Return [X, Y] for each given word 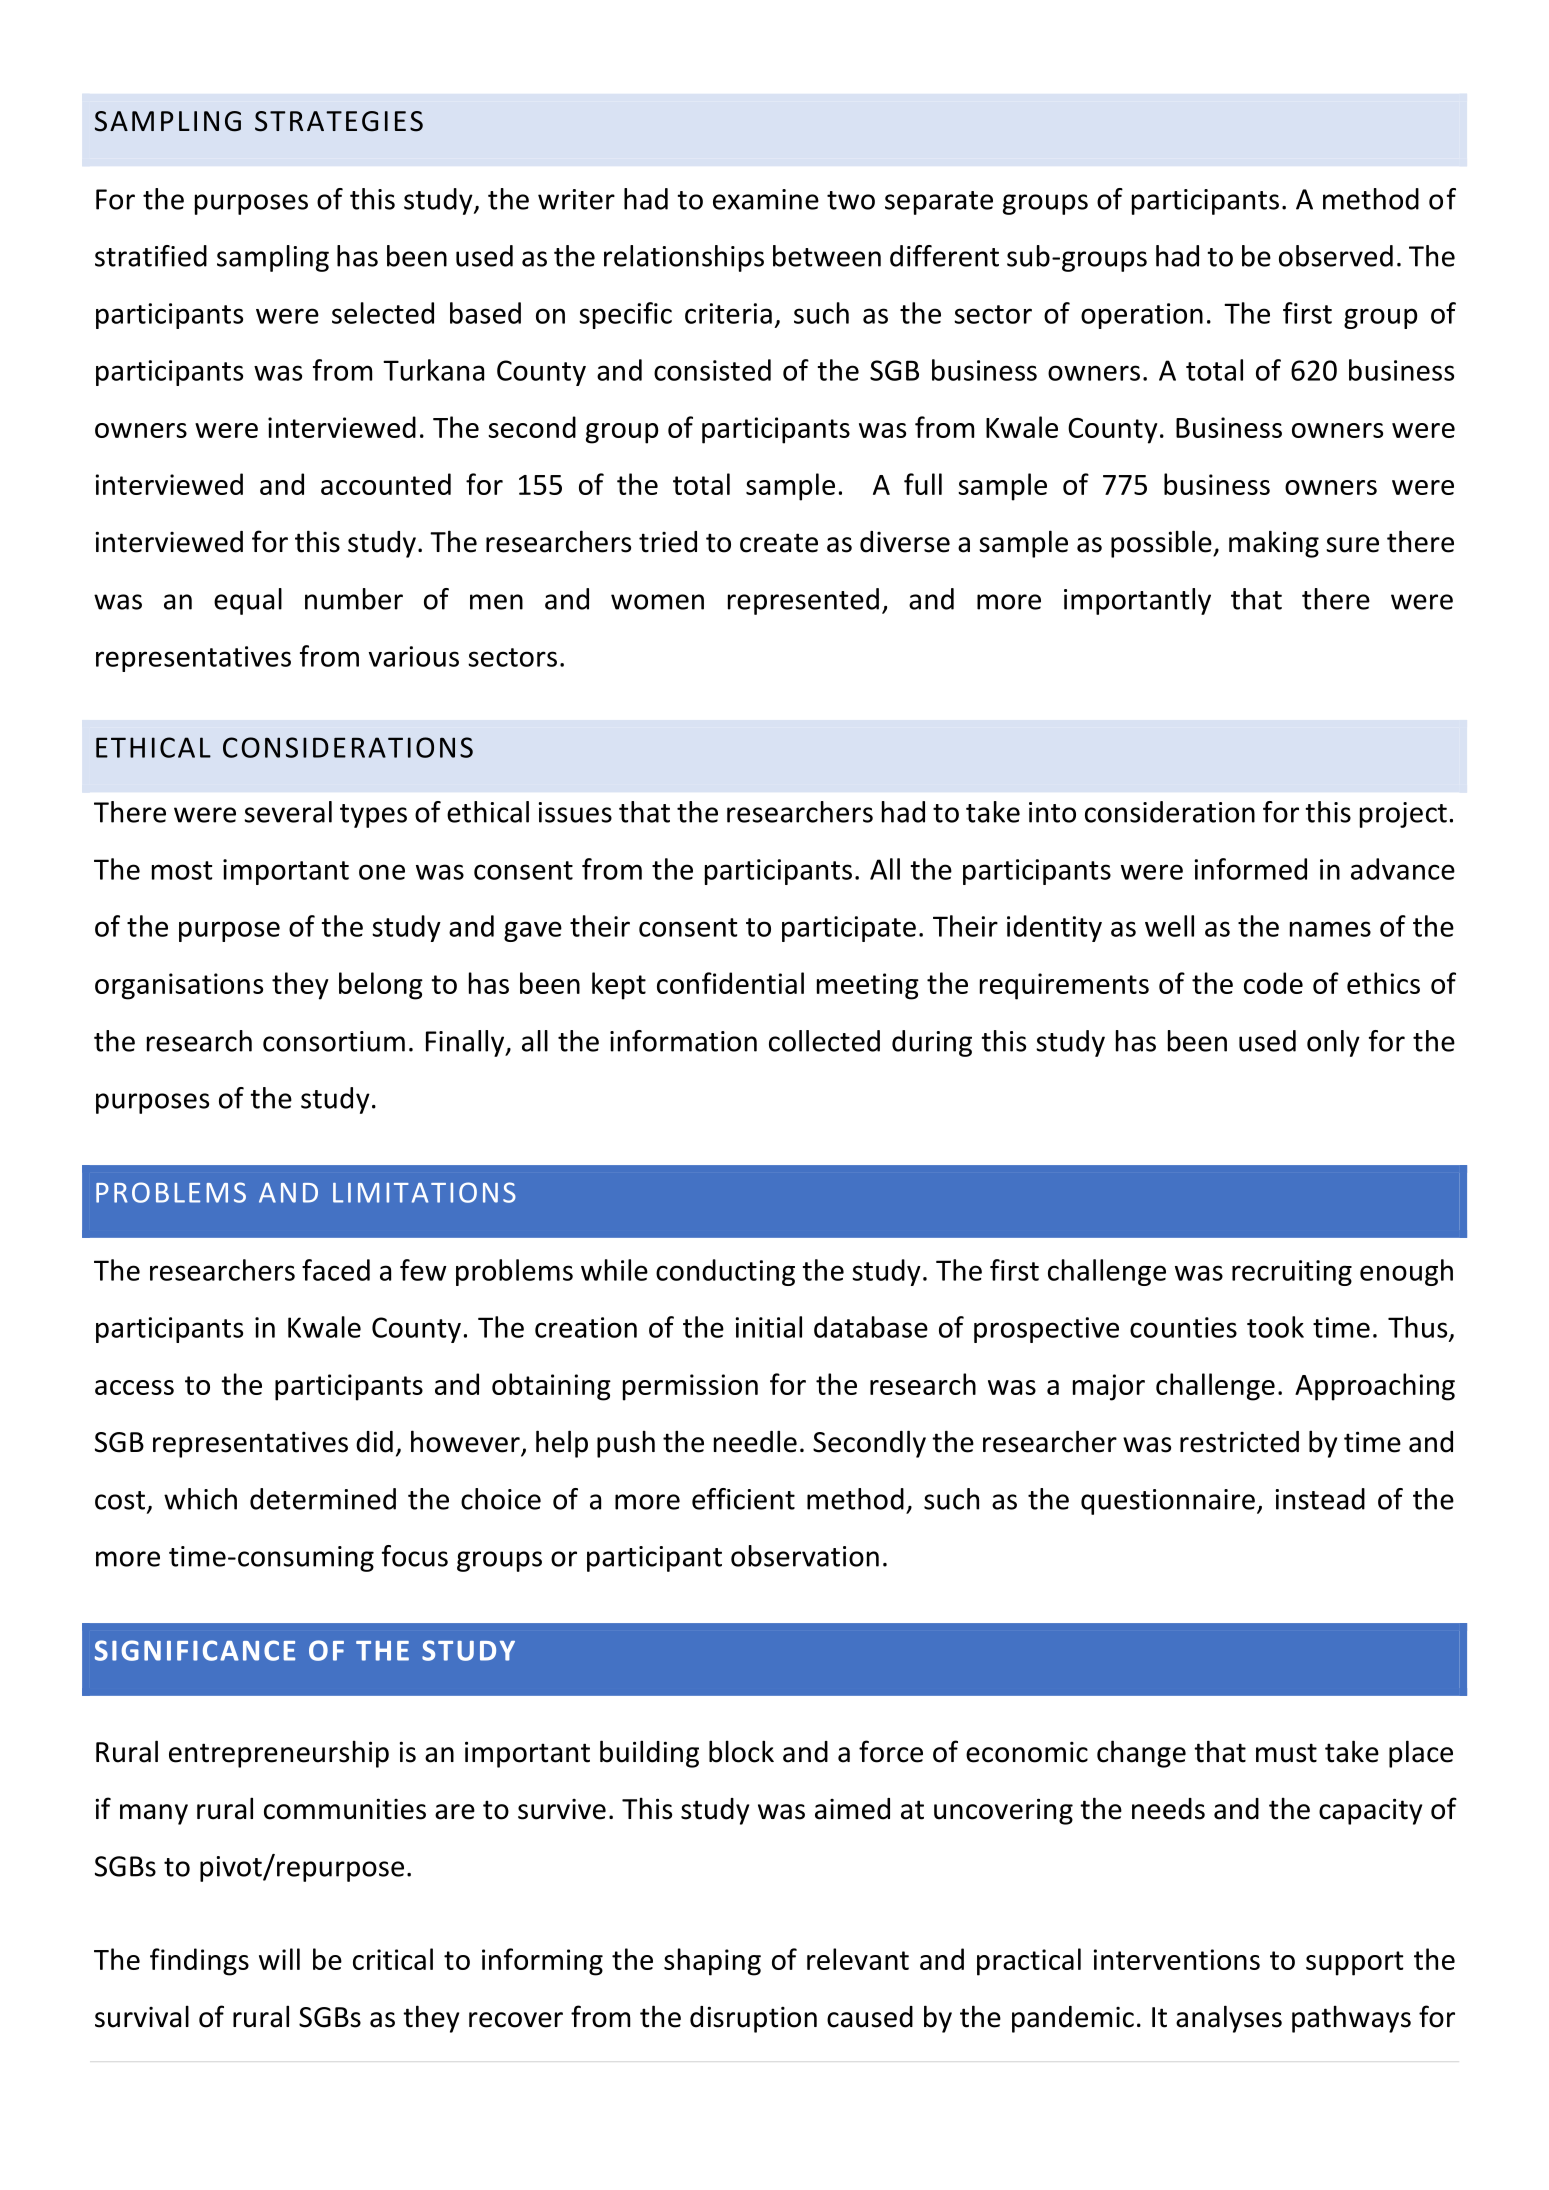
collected [824, 1041]
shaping [712, 1962]
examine [766, 199]
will [279, 1959]
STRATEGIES [339, 121]
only [1333, 1043]
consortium [334, 1041]
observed [1336, 256]
